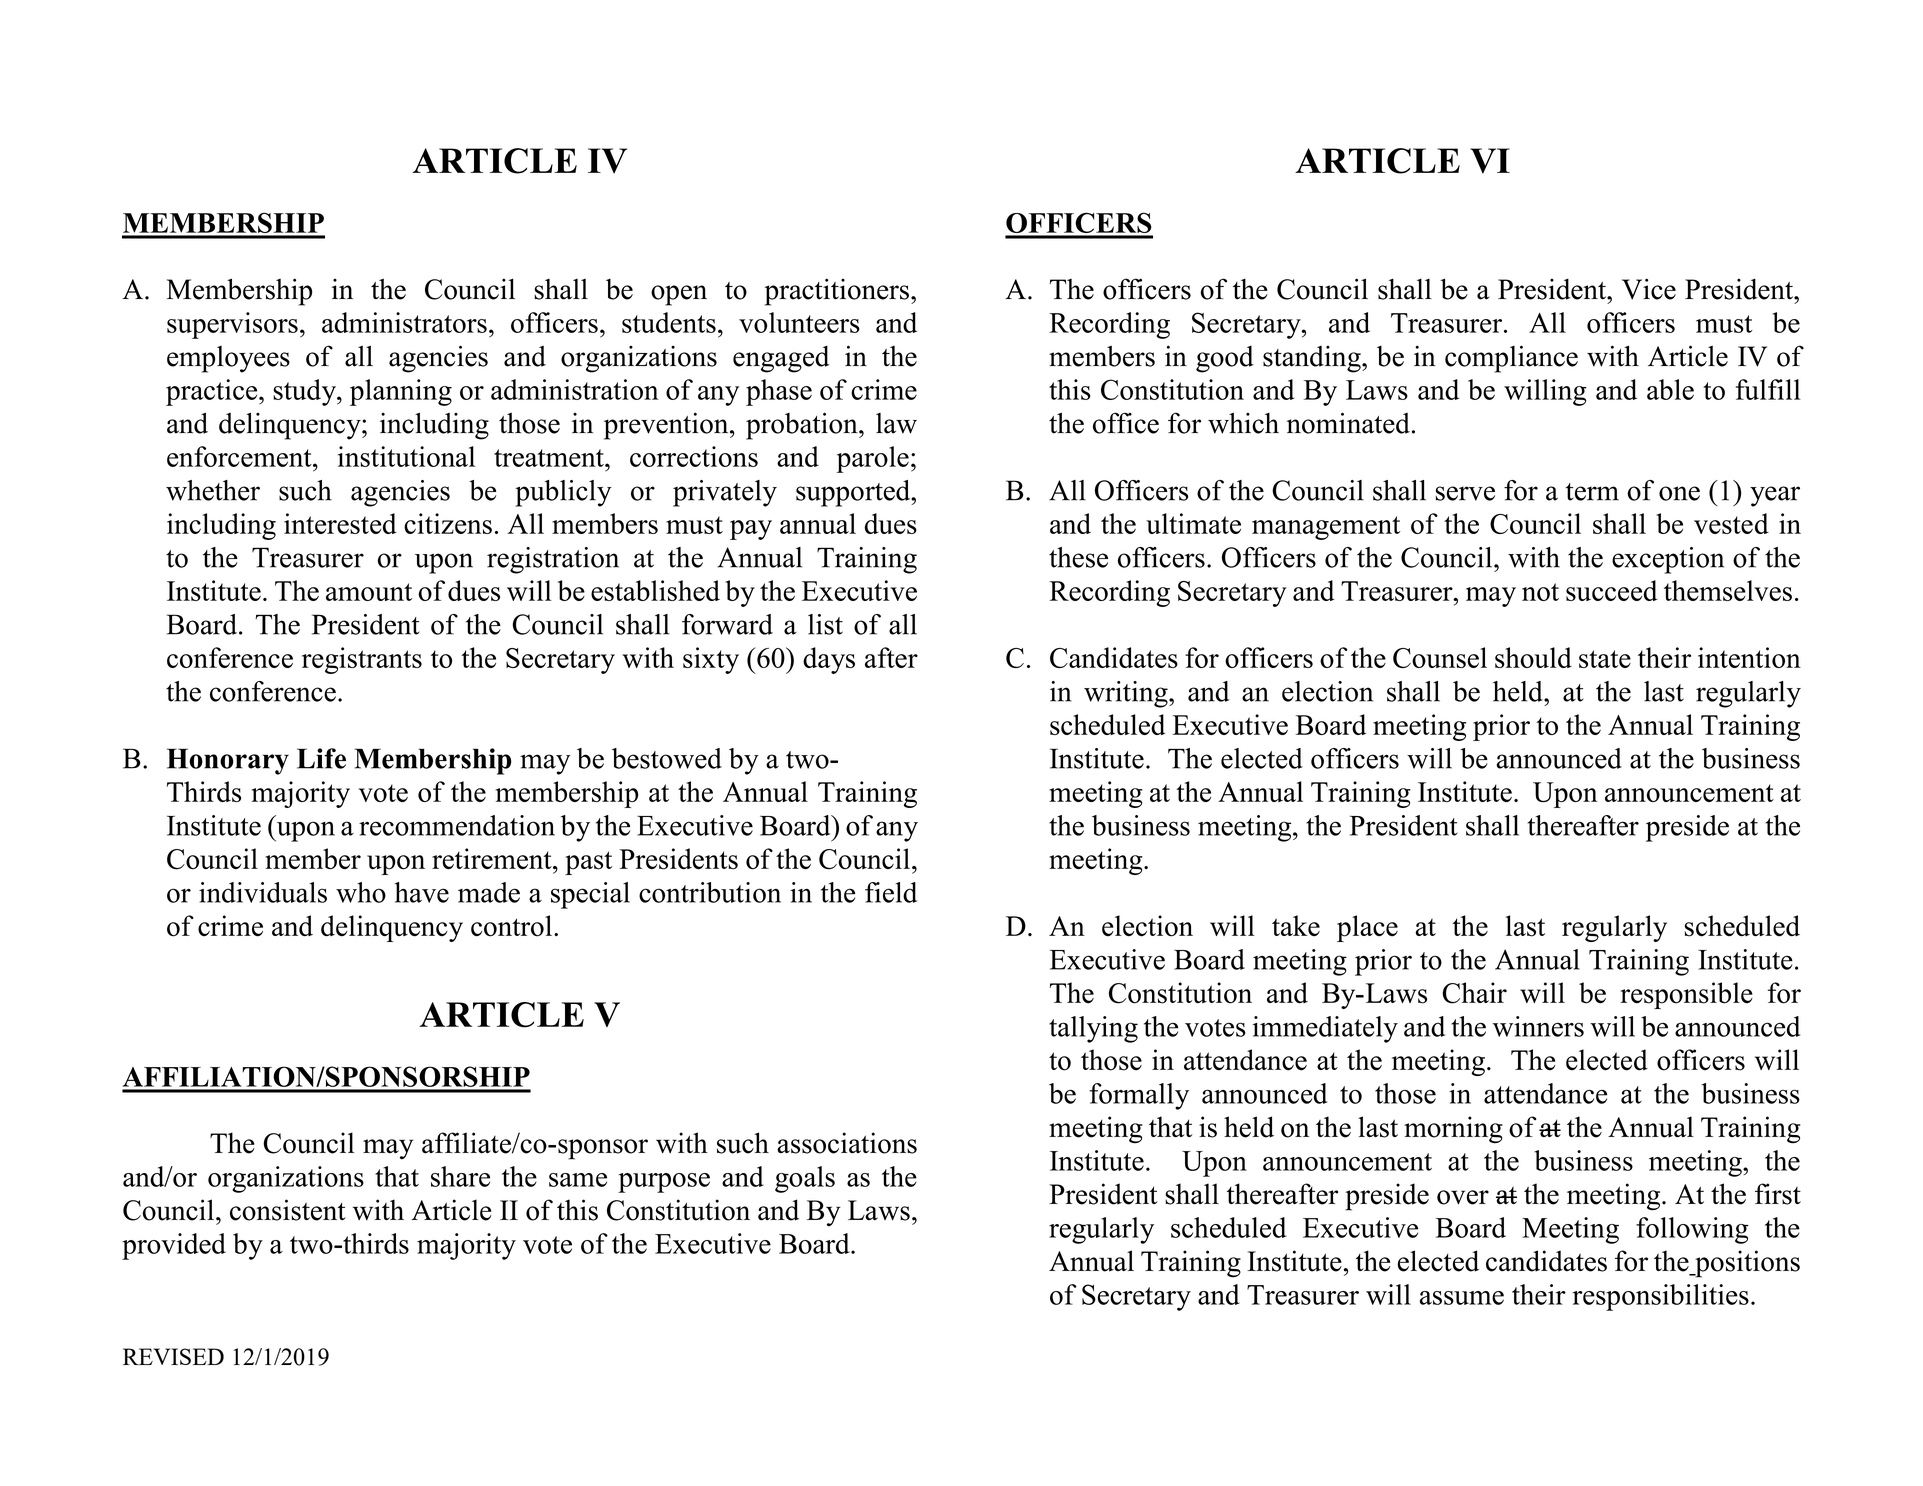 This screenshot has height=1486, width=1923. I want to click on place, so click(1367, 928).
